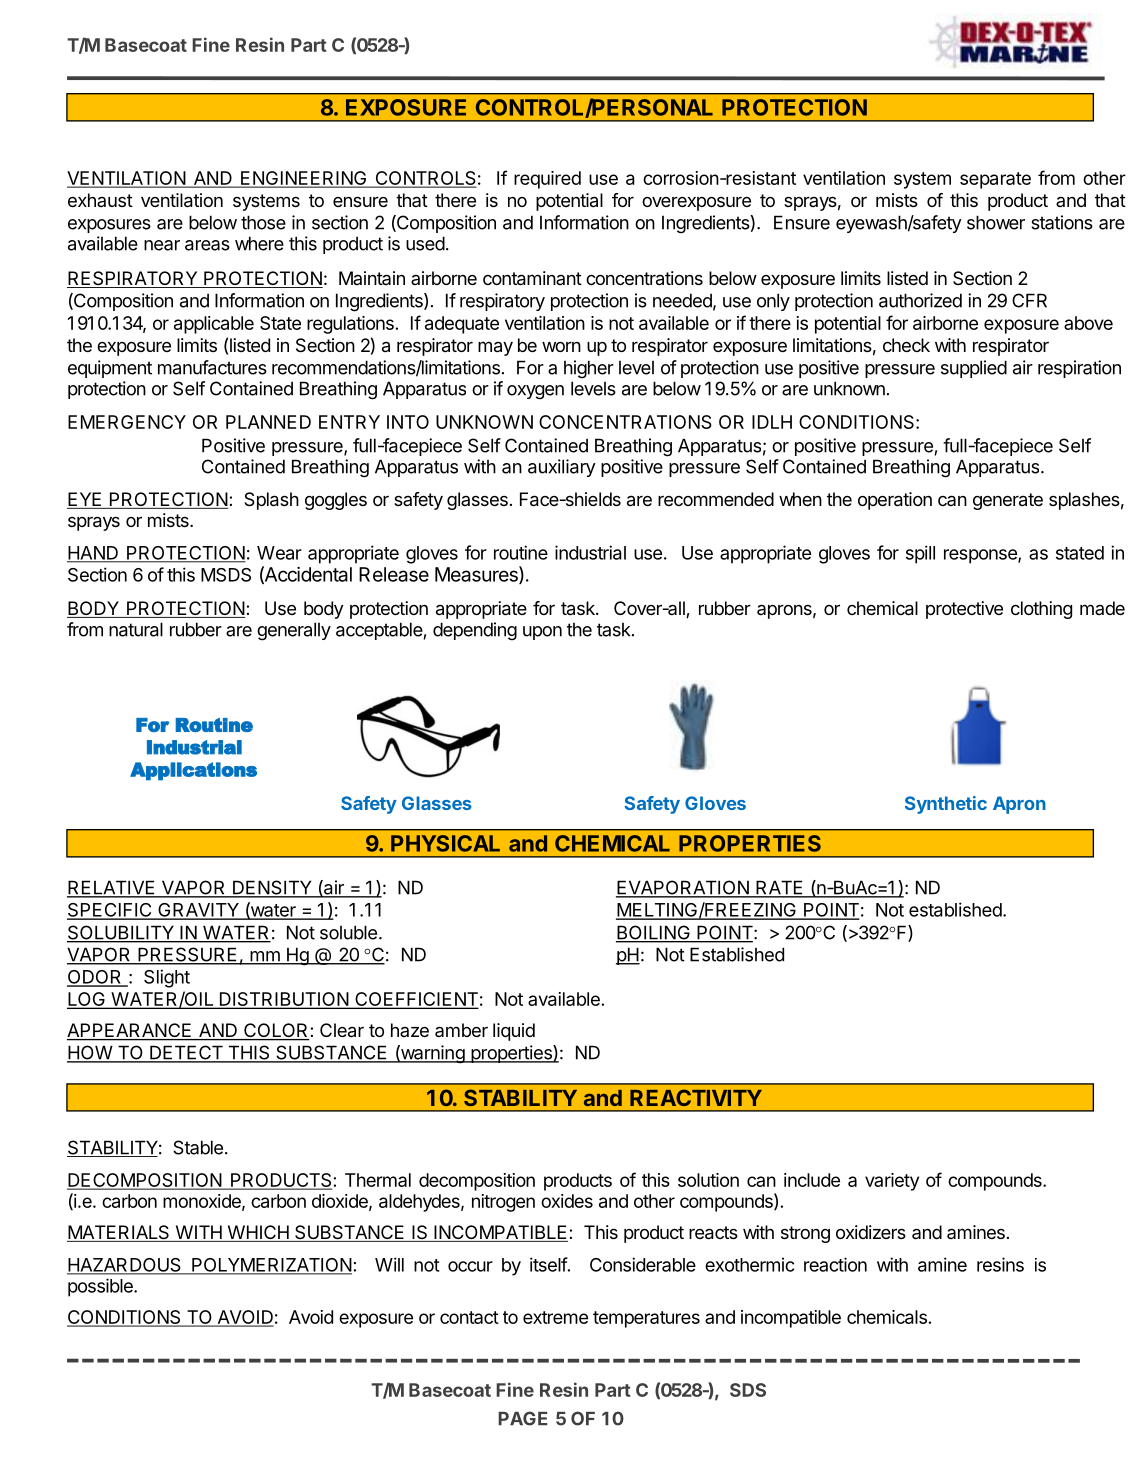  Describe the element at coordinates (193, 771) in the document. I see `Applications` at that location.
